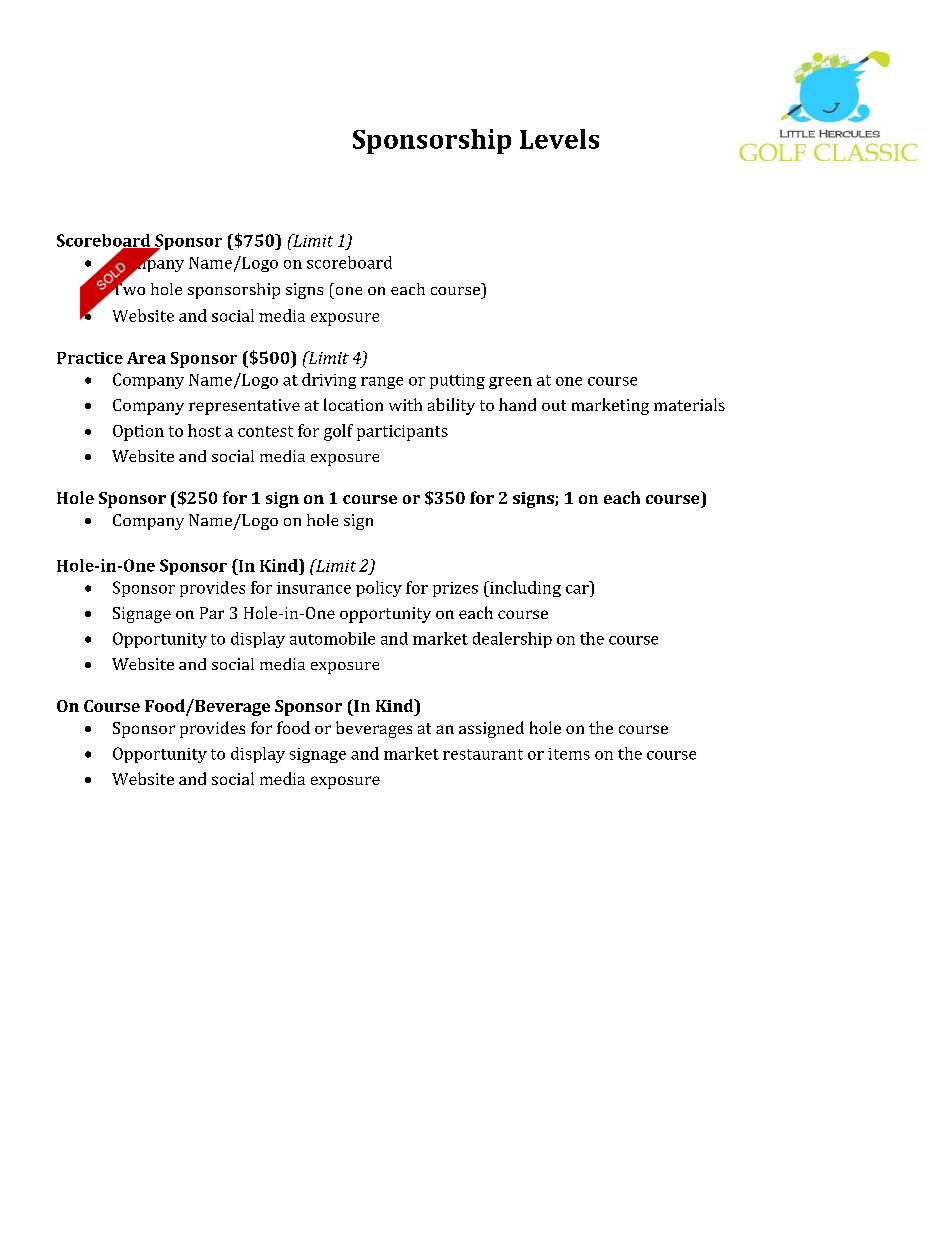  What do you see at coordinates (483, 754) in the screenshot?
I see `restaurant` at bounding box center [483, 754].
